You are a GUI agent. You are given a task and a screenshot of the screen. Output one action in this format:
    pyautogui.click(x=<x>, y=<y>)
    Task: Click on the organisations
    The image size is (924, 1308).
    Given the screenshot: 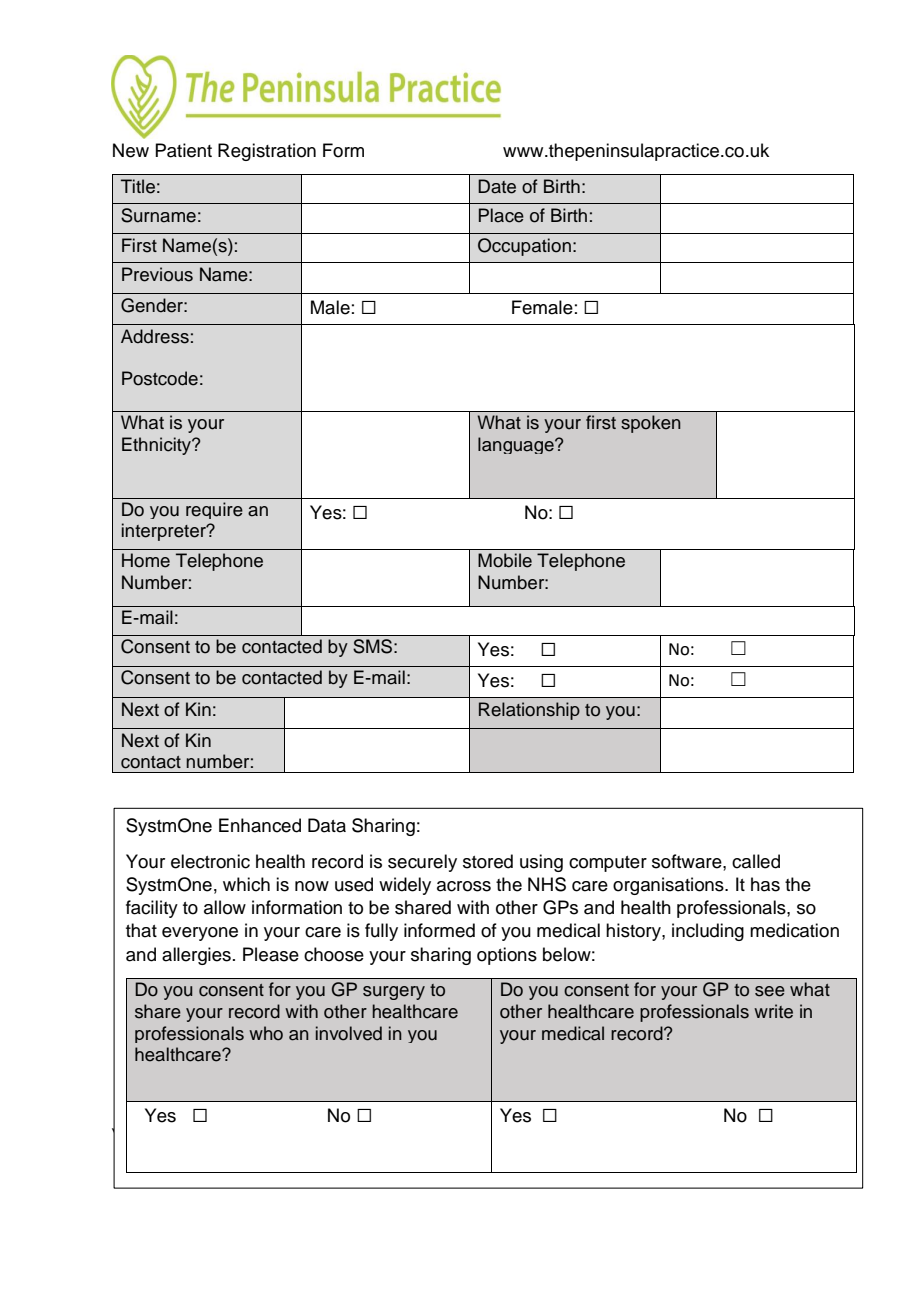 What is the action you would take?
    pyautogui.click(x=669, y=886)
